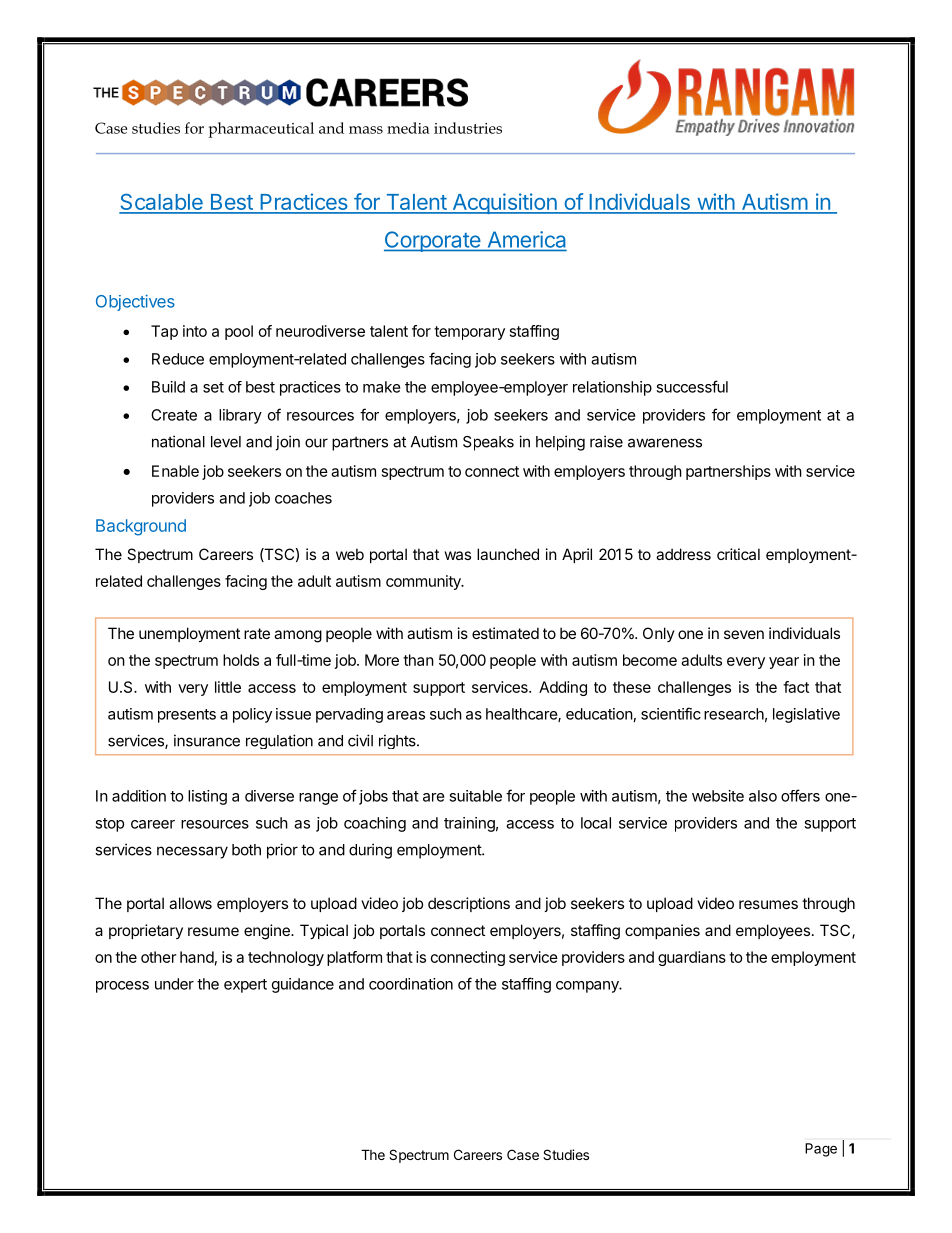 This screenshot has height=1233, width=952. What do you see at coordinates (525, 240) in the screenshot?
I see `America` at bounding box center [525, 240].
